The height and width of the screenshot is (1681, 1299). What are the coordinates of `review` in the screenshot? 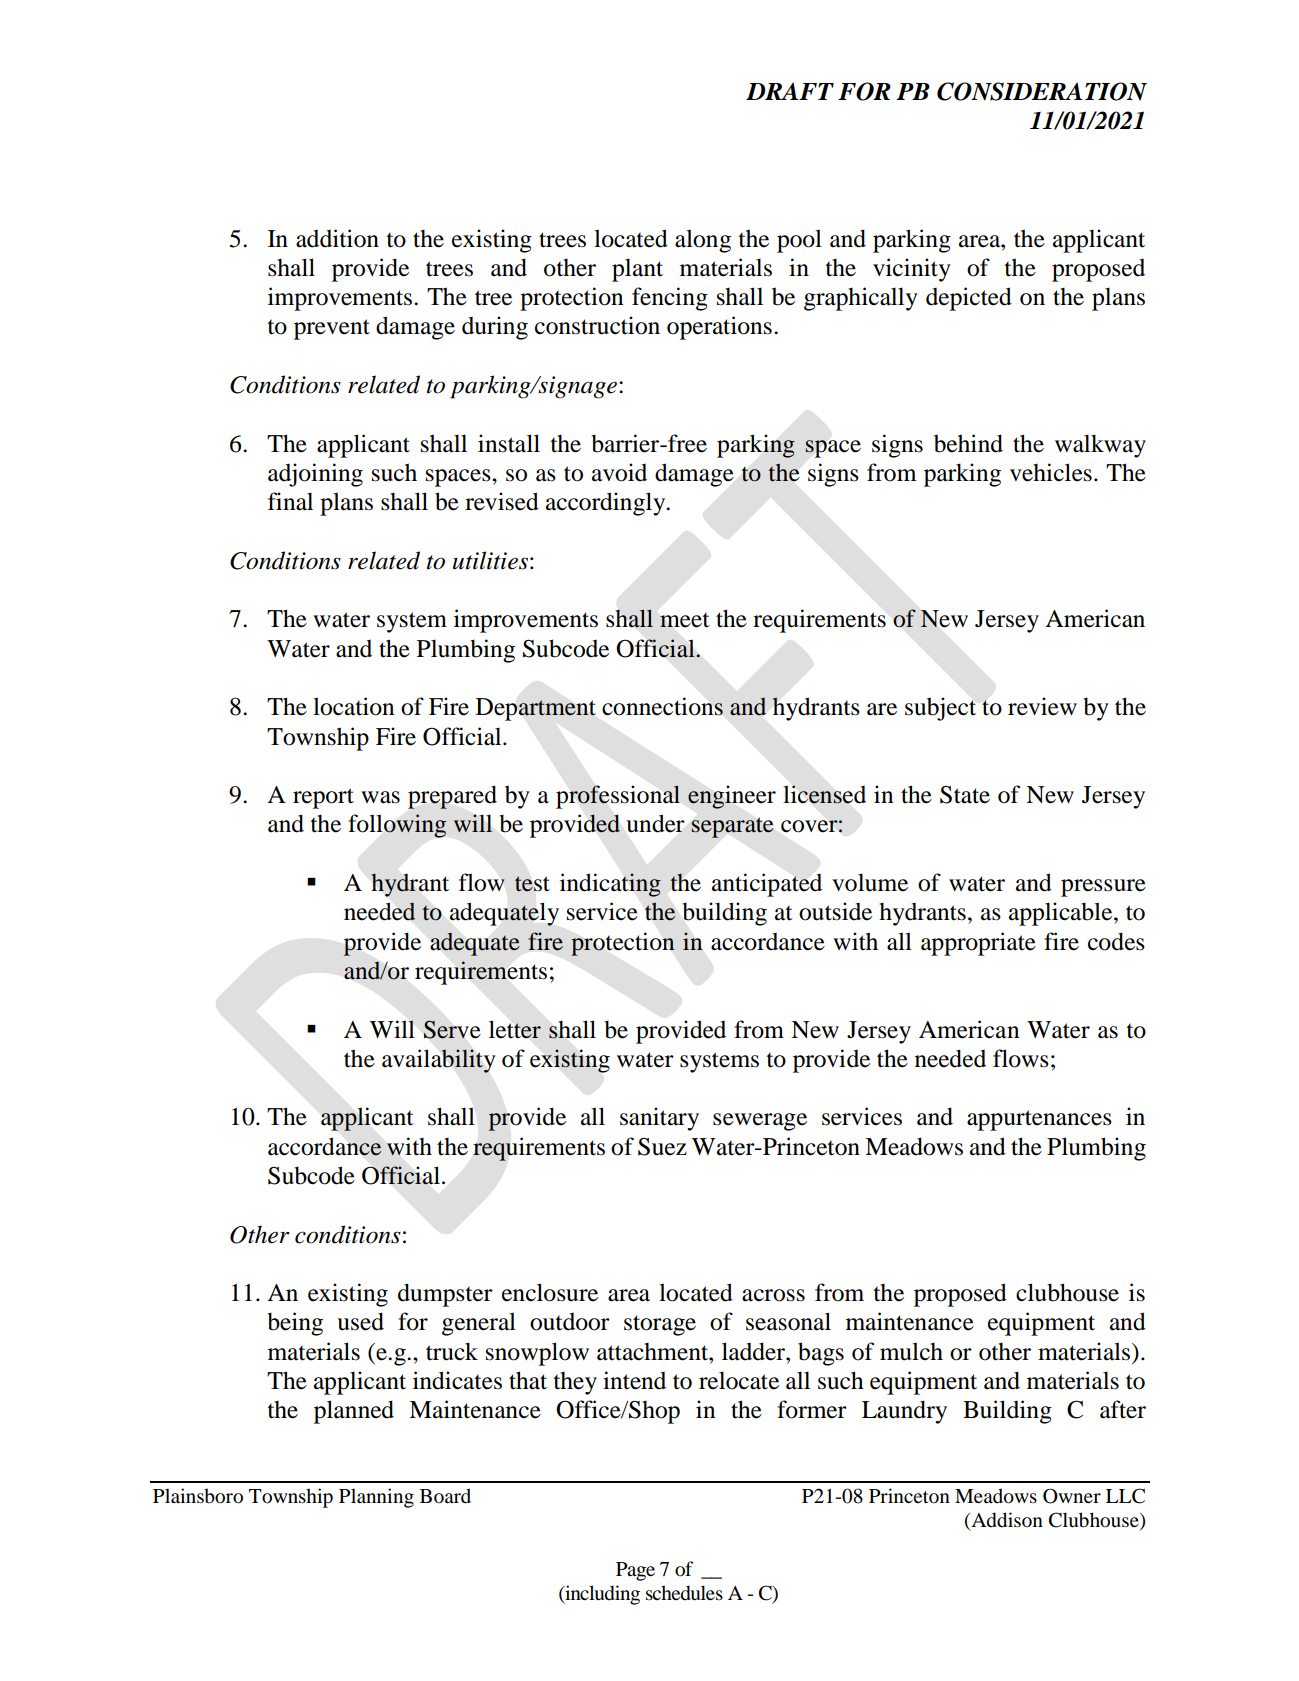 It's located at (1042, 706).
